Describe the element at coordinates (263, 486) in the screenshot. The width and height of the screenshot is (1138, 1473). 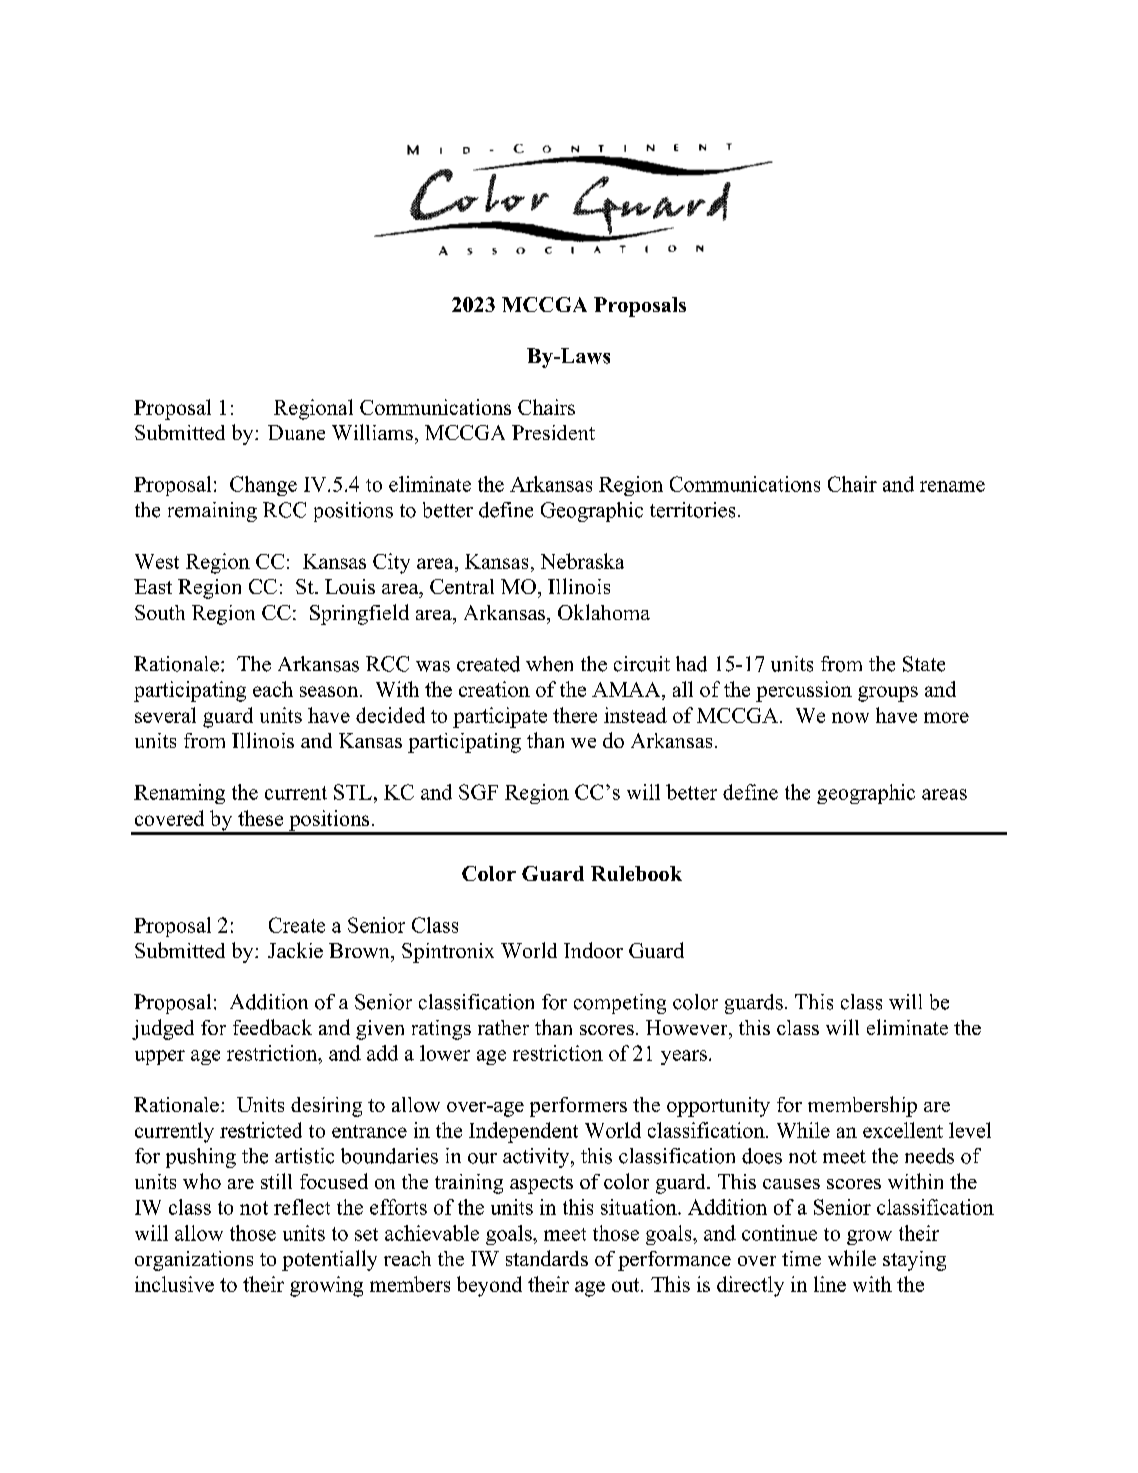
I see `Change` at that location.
